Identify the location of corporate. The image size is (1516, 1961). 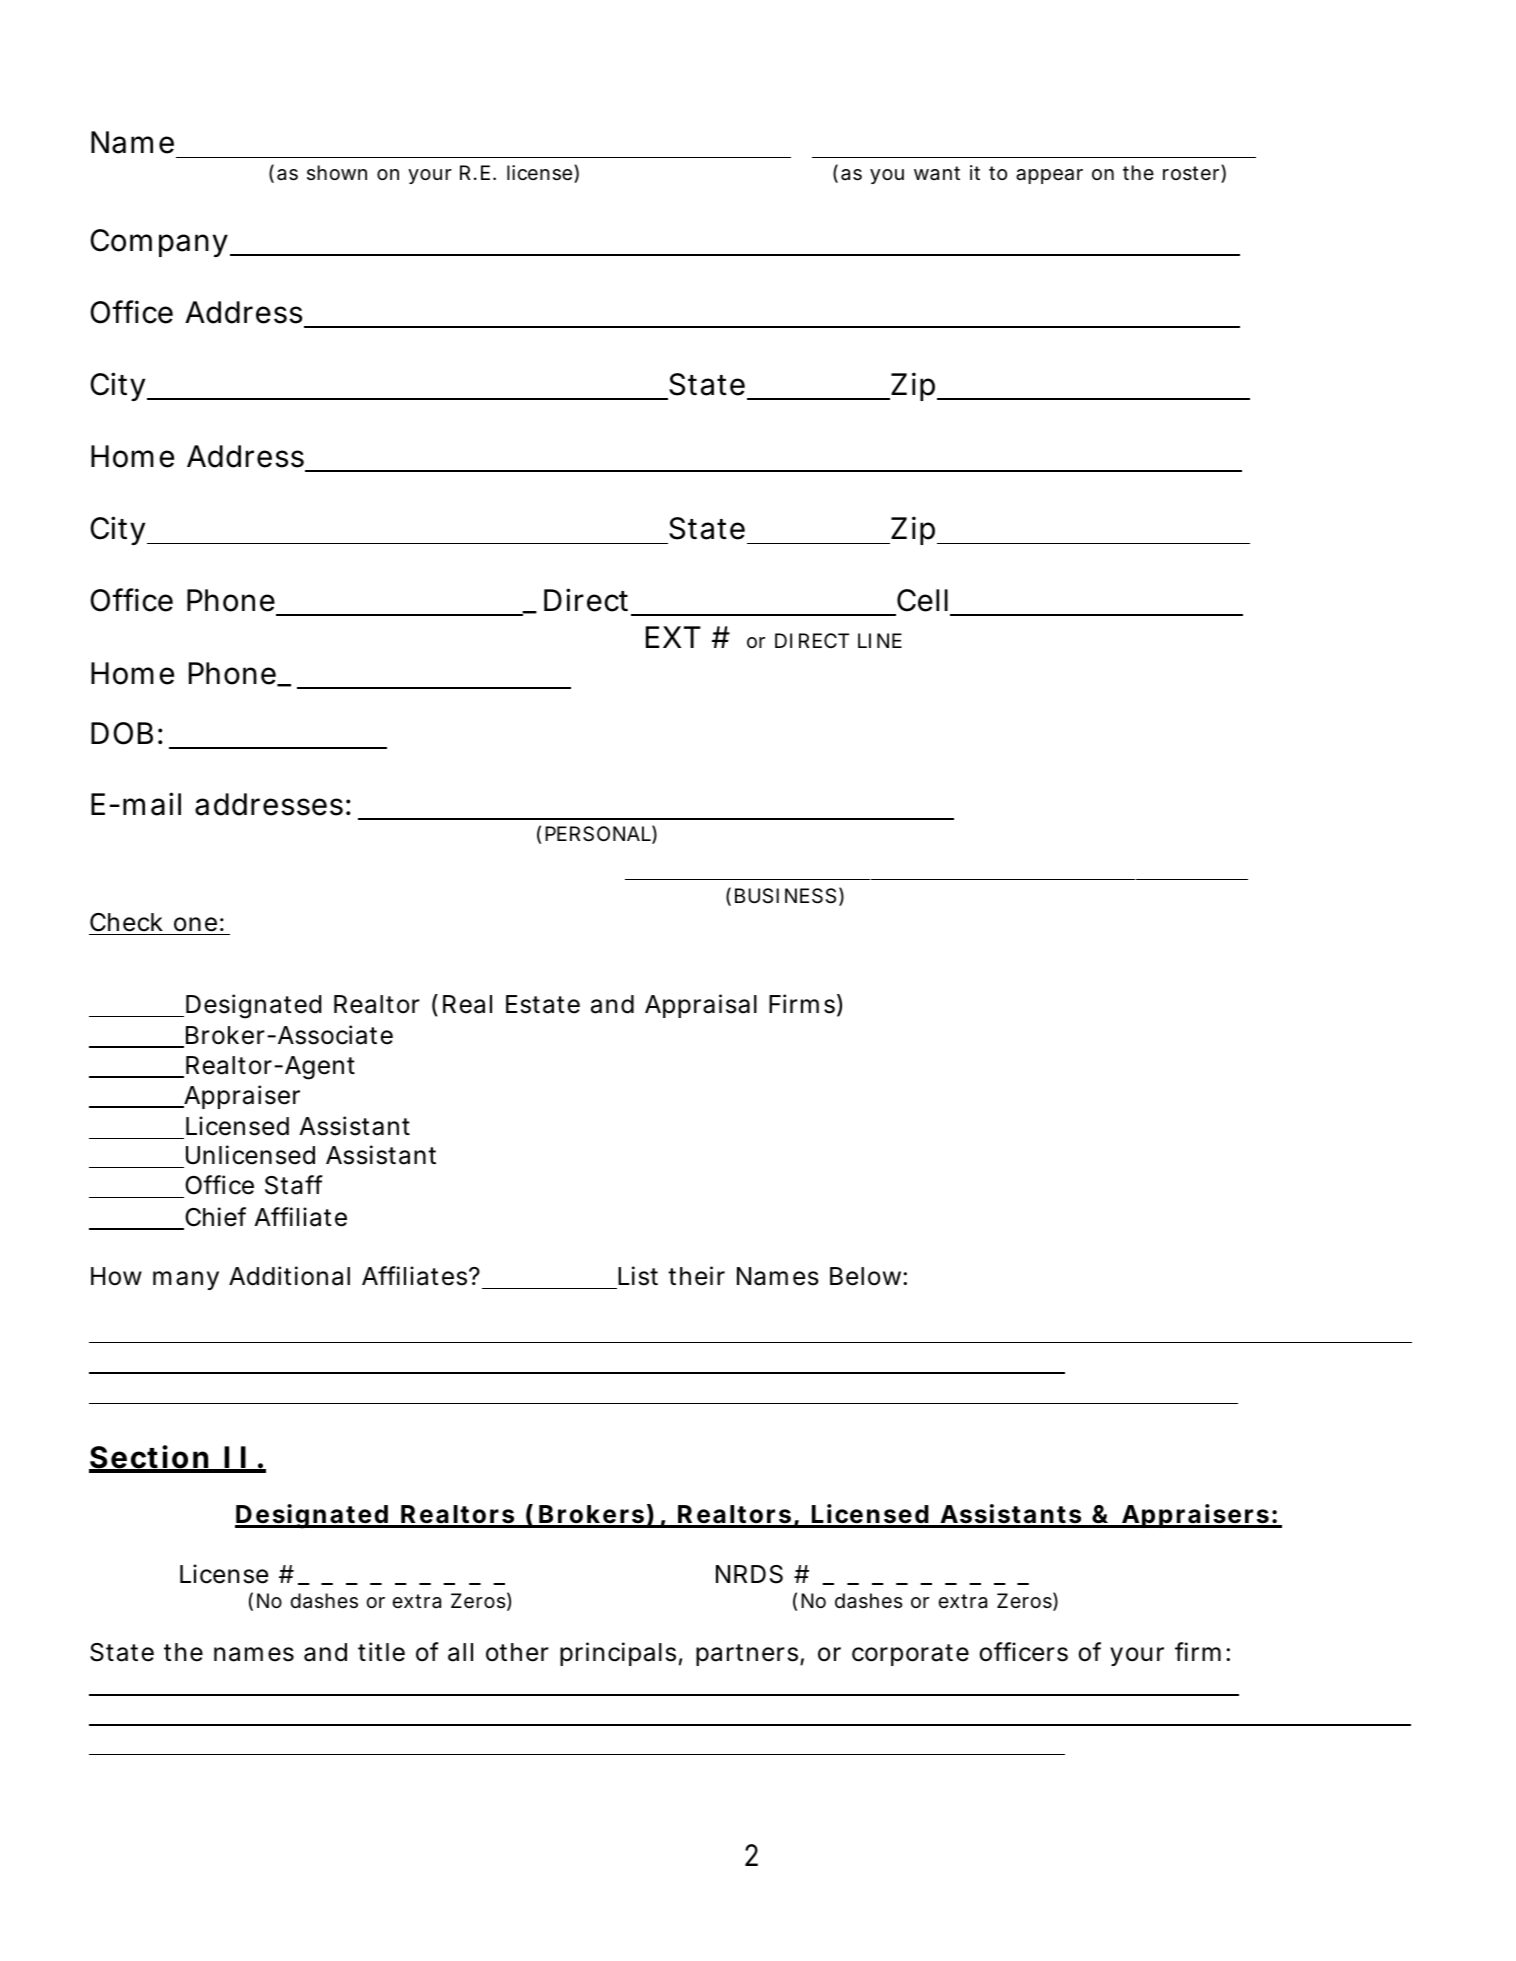
(910, 1655).
